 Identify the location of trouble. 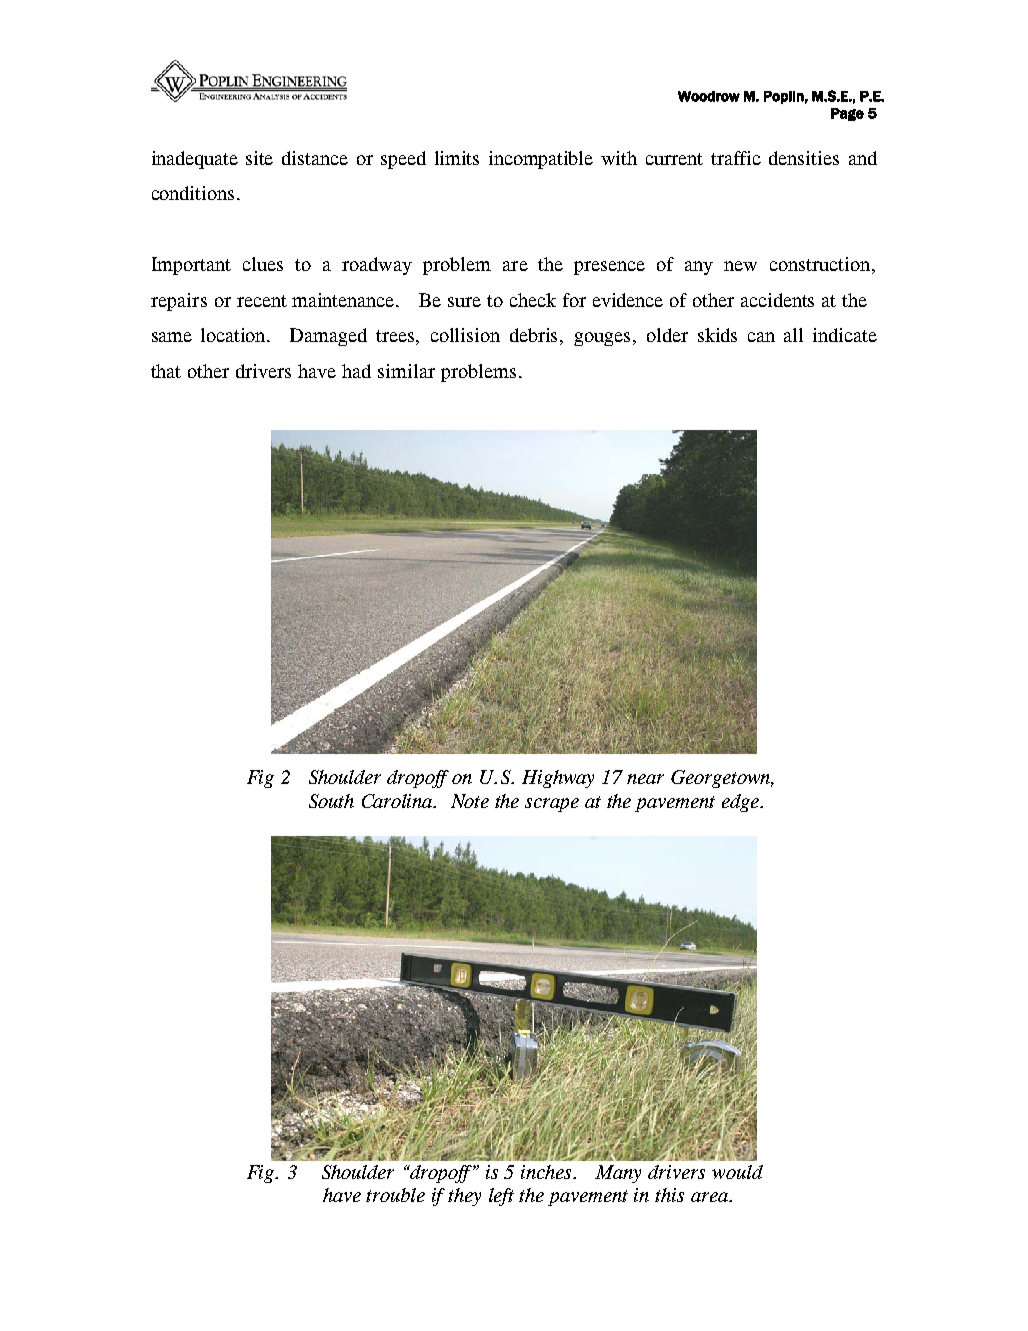
(395, 1195).
